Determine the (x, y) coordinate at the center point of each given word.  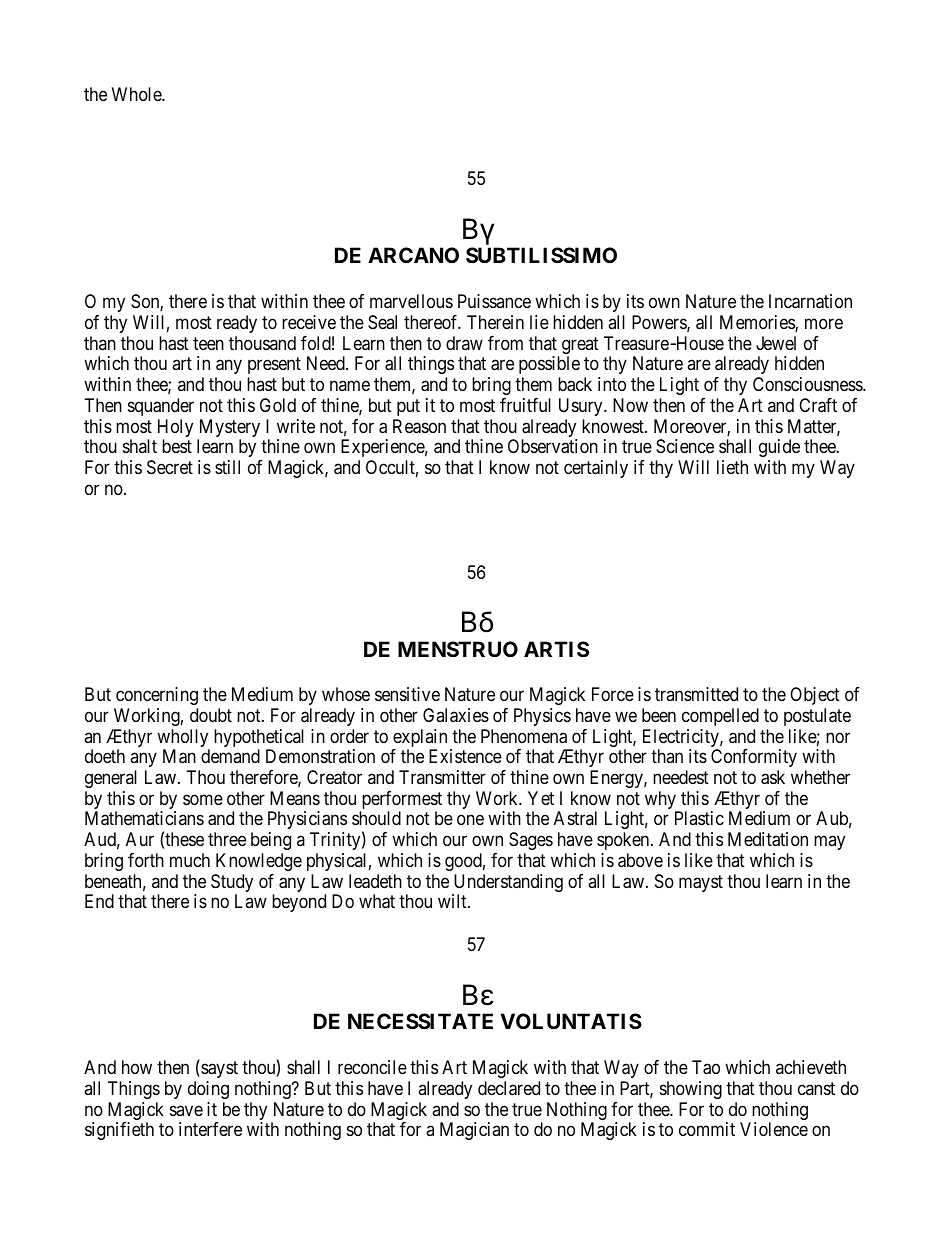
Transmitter (442, 777)
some (203, 800)
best (177, 446)
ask (773, 777)
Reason (419, 426)
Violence (774, 1129)
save (186, 1110)
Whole (137, 94)
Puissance (494, 301)
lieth (732, 467)
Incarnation (810, 301)
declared (509, 1088)
